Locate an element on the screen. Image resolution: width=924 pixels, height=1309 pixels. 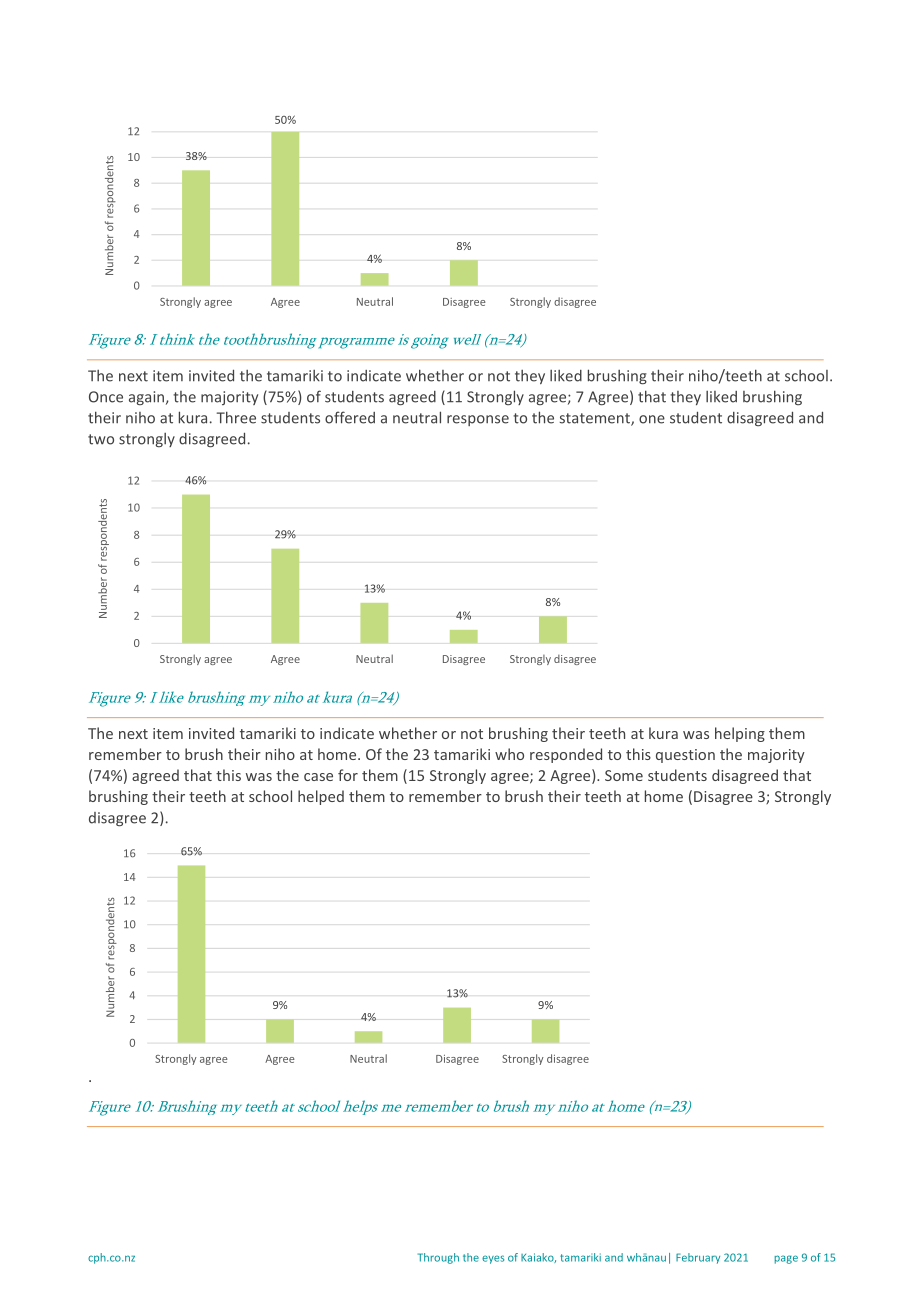
helped is located at coordinates (321, 797).
